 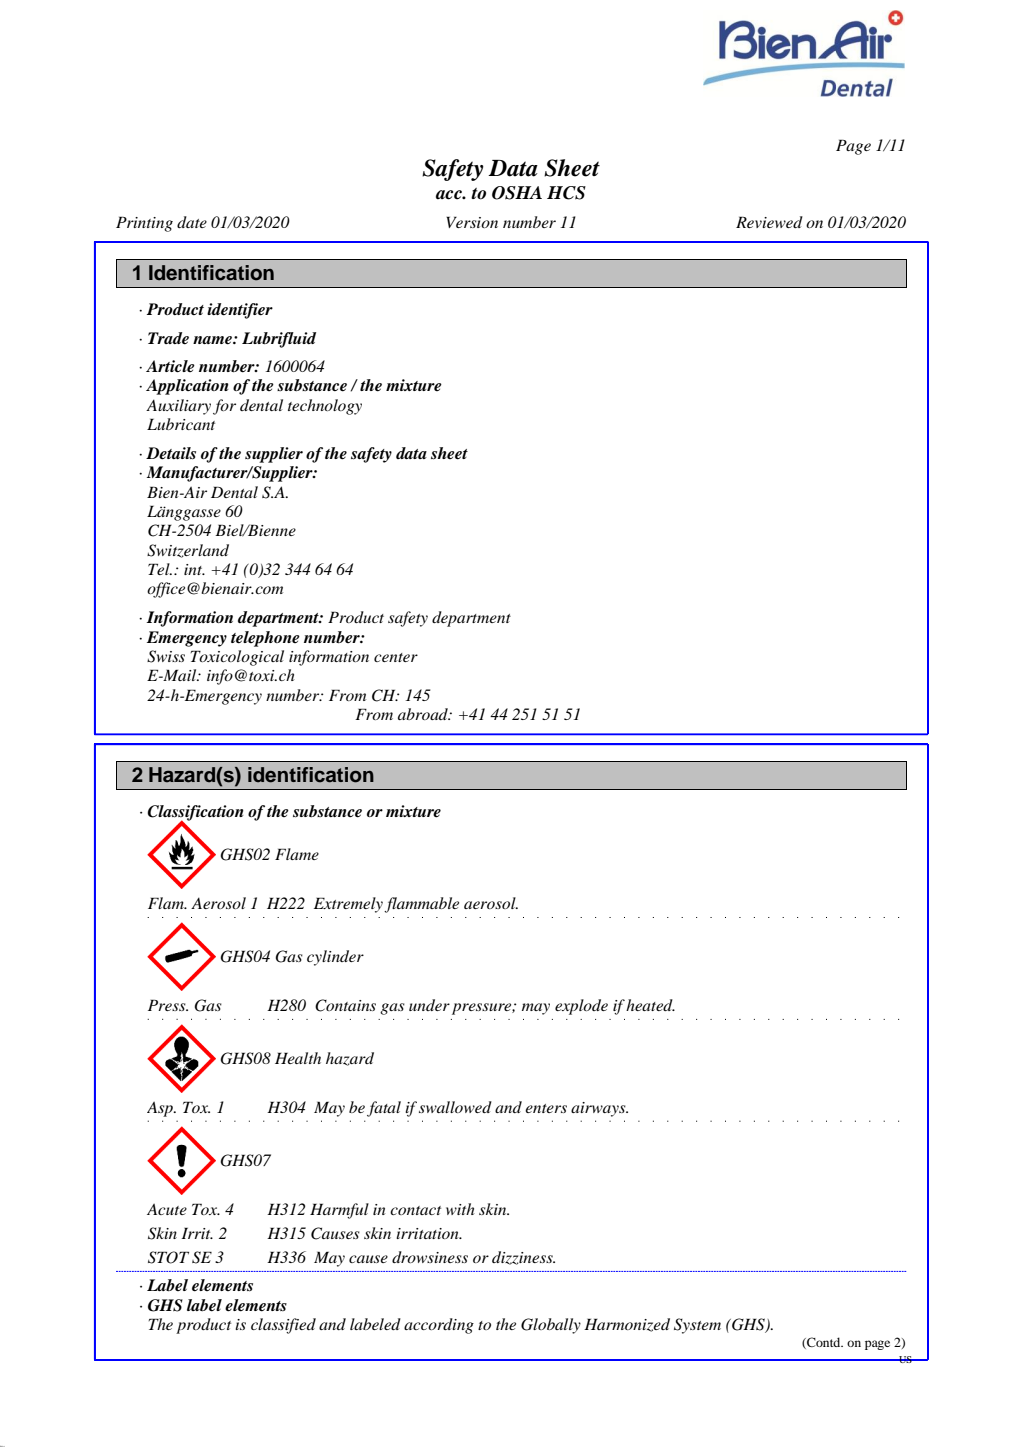 I want to click on center, so click(x=396, y=657).
